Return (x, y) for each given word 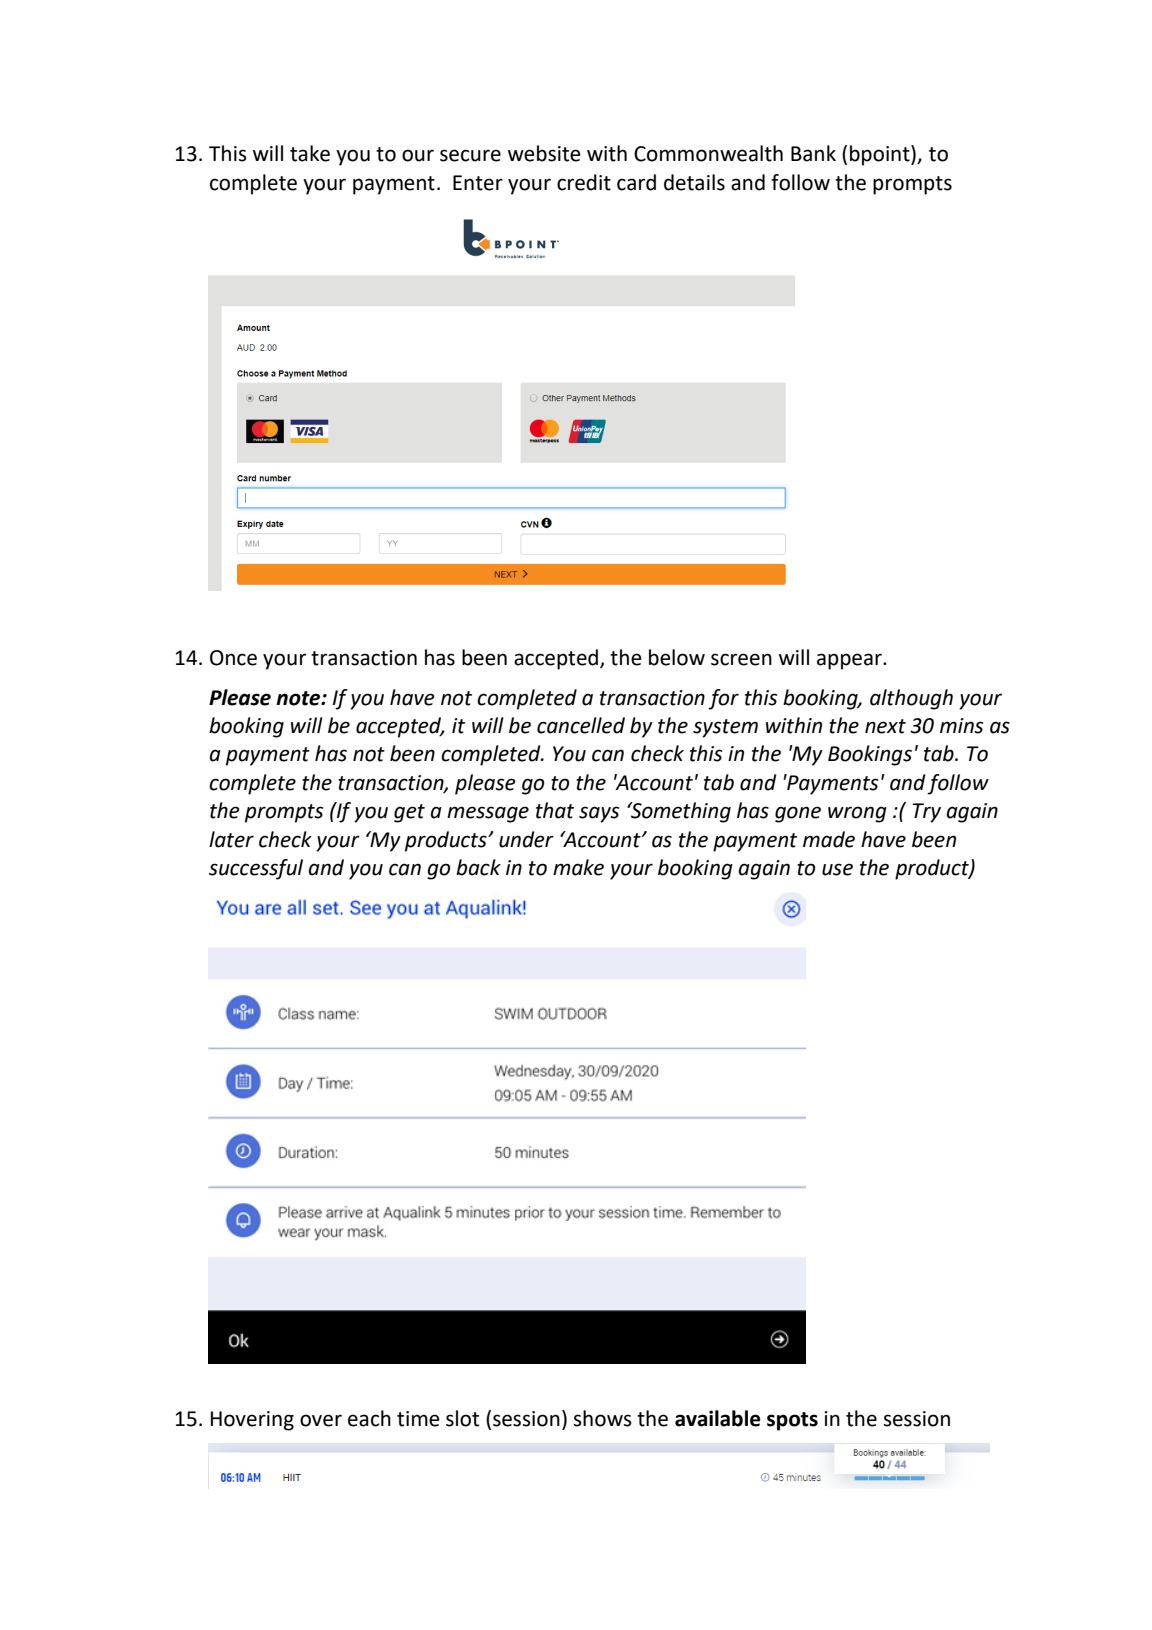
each (369, 1418)
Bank (813, 153)
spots (792, 1421)
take (310, 153)
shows (603, 1418)
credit (584, 182)
